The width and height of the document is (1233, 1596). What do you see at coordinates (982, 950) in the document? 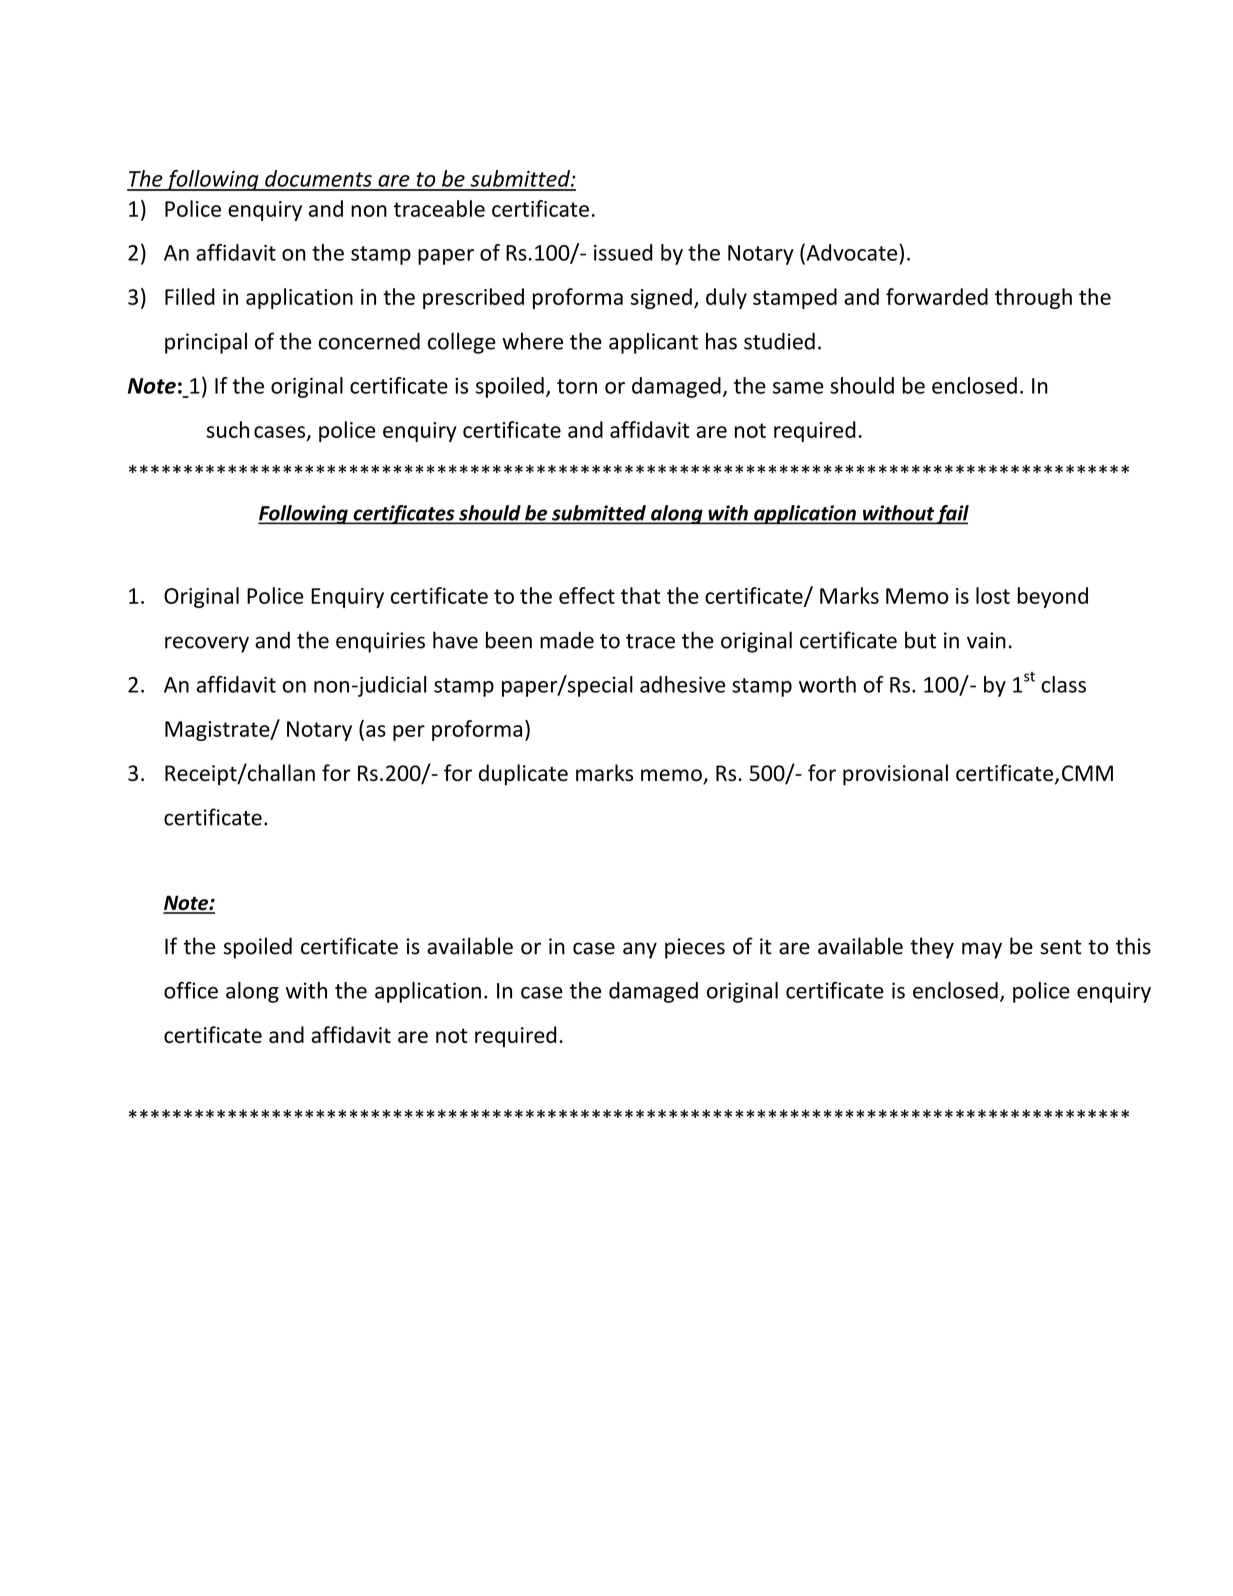
I see `may` at bounding box center [982, 950].
